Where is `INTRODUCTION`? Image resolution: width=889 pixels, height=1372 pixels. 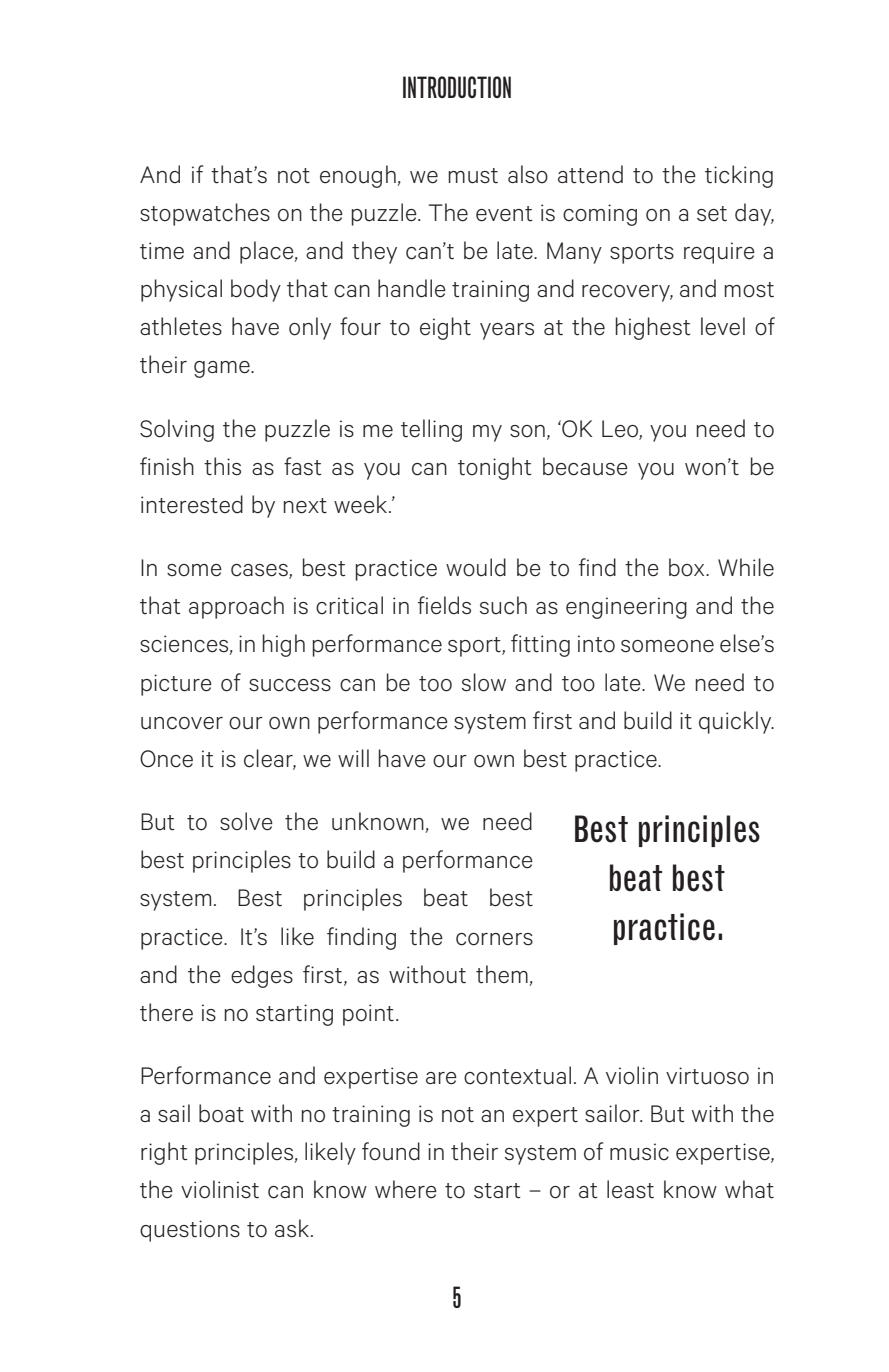
INTRODUCTION is located at coordinates (457, 87).
